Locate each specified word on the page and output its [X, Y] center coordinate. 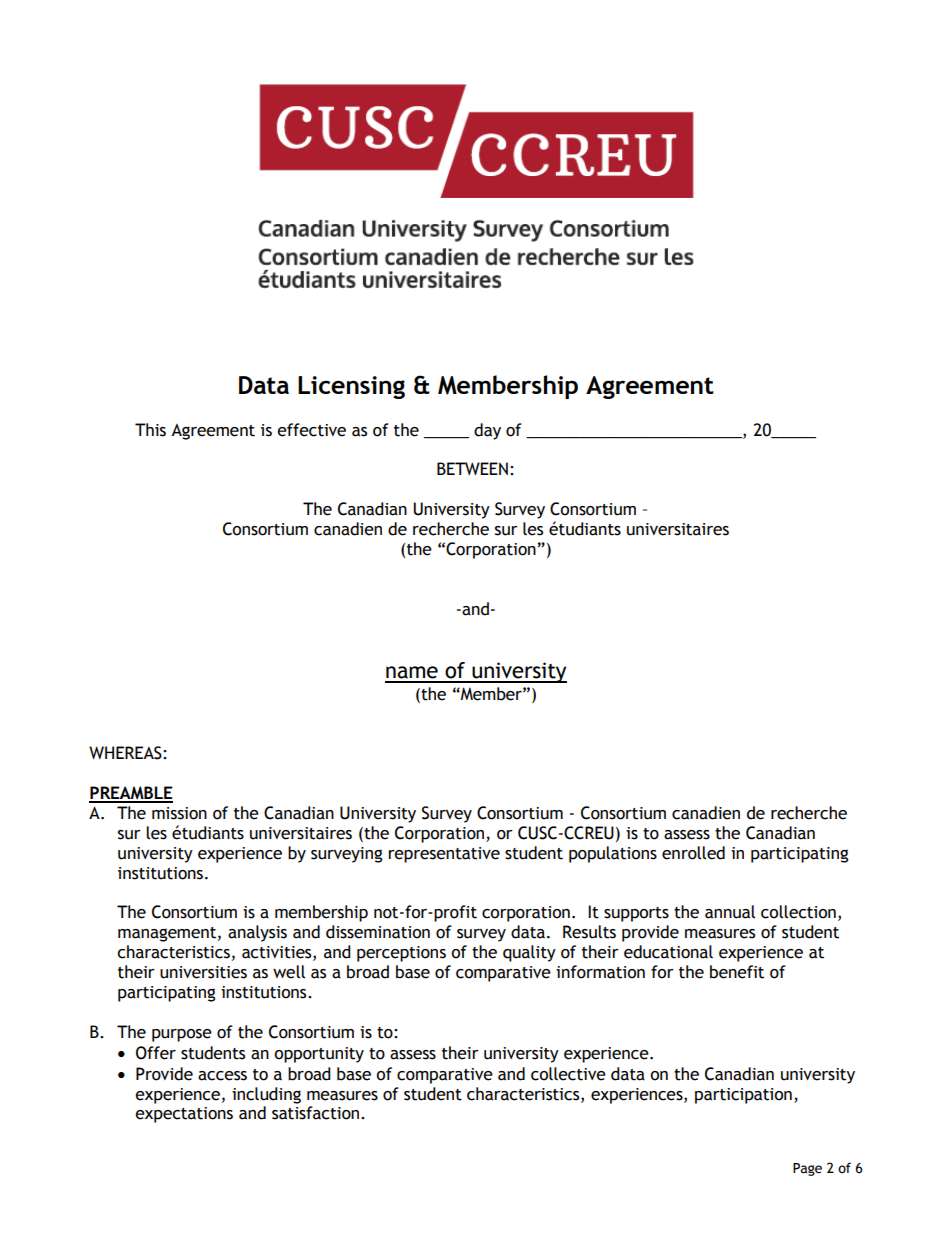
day [487, 431]
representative [444, 855]
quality [529, 953]
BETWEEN [472, 468]
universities [203, 972]
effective [311, 430]
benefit [737, 972]
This [150, 430]
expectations [184, 1115]
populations [613, 854]
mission [179, 813]
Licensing [351, 387]
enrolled [693, 853]
